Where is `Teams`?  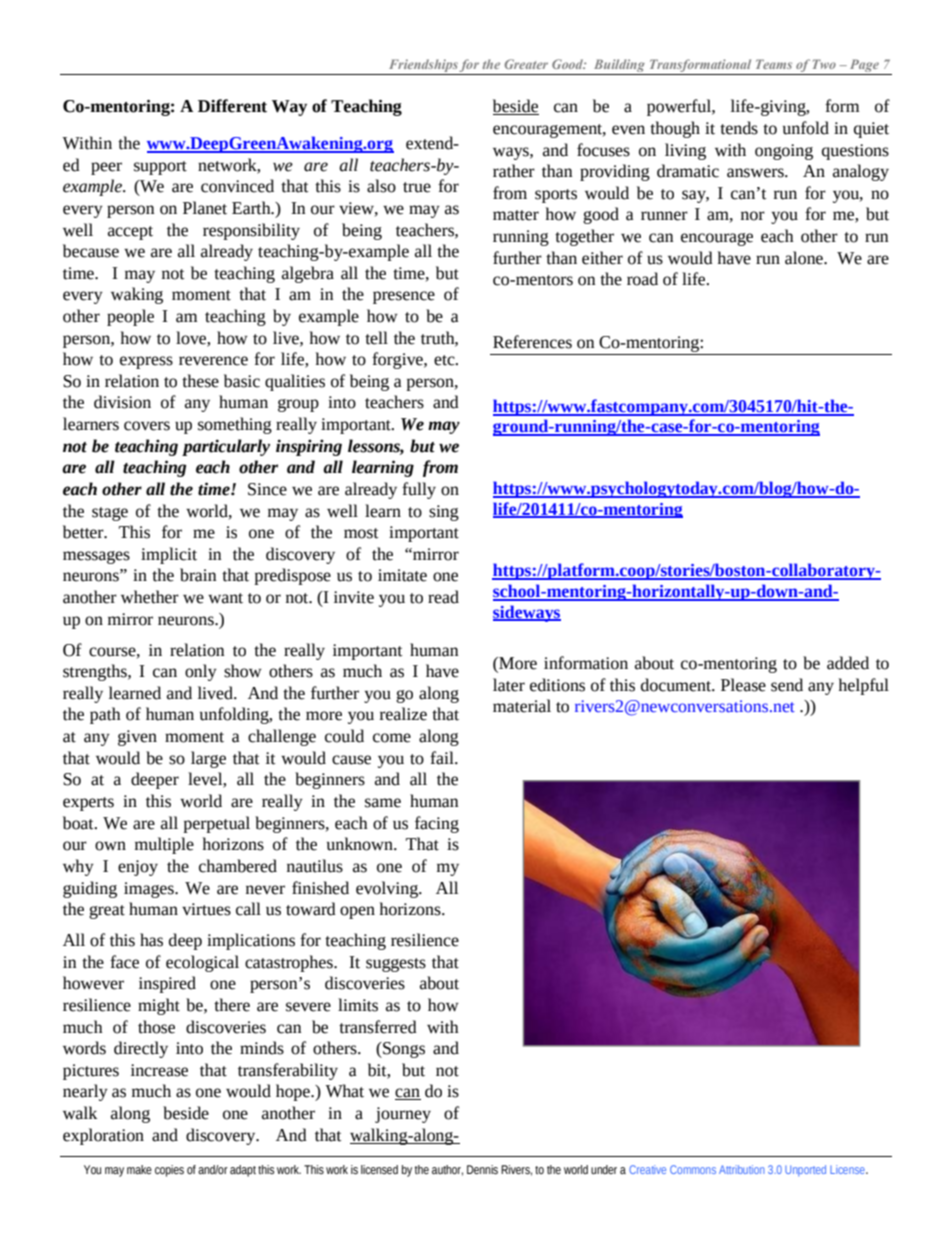 Teams is located at coordinates (774, 64).
